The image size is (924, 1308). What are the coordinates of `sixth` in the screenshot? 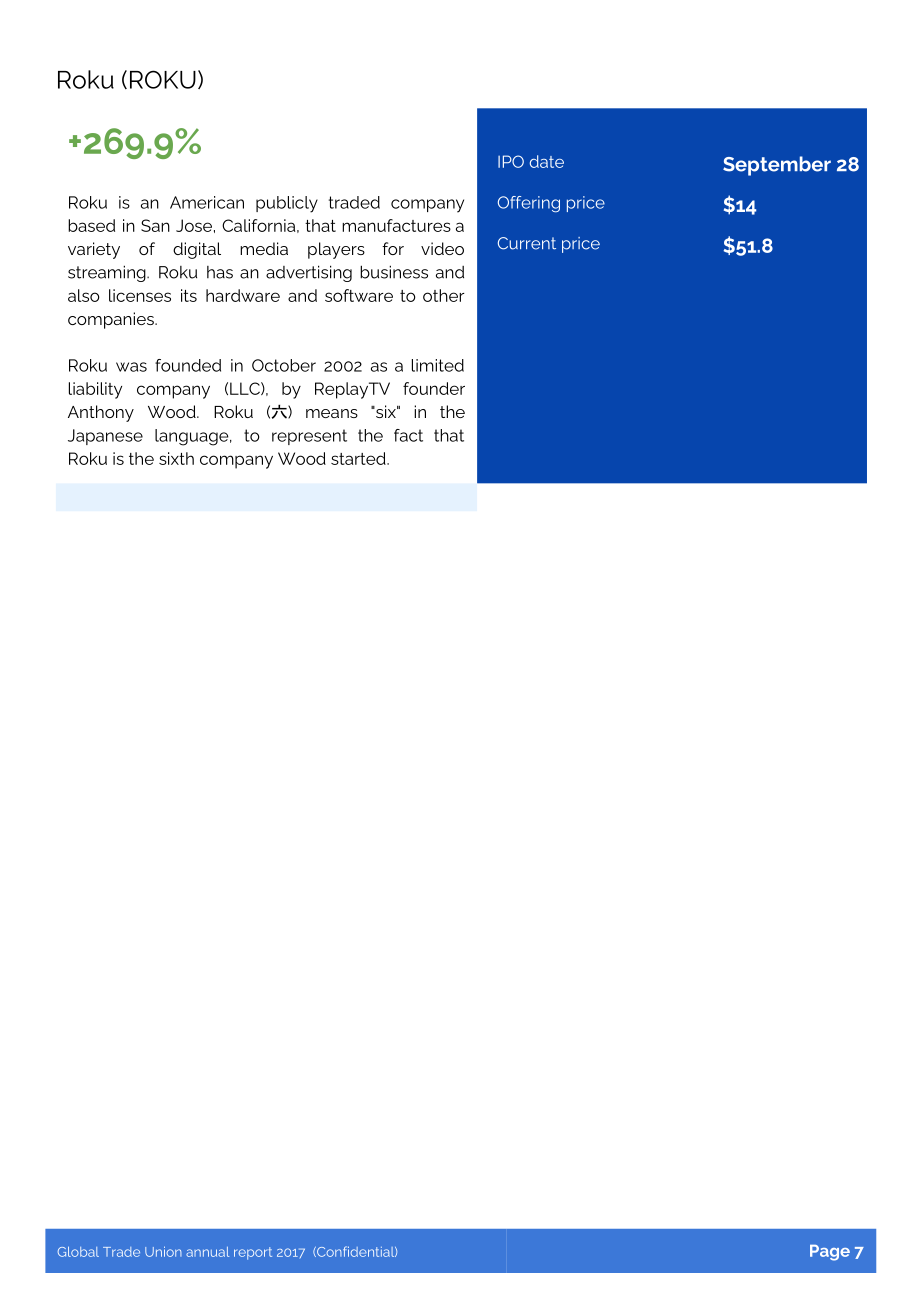 It's located at (176, 458).
